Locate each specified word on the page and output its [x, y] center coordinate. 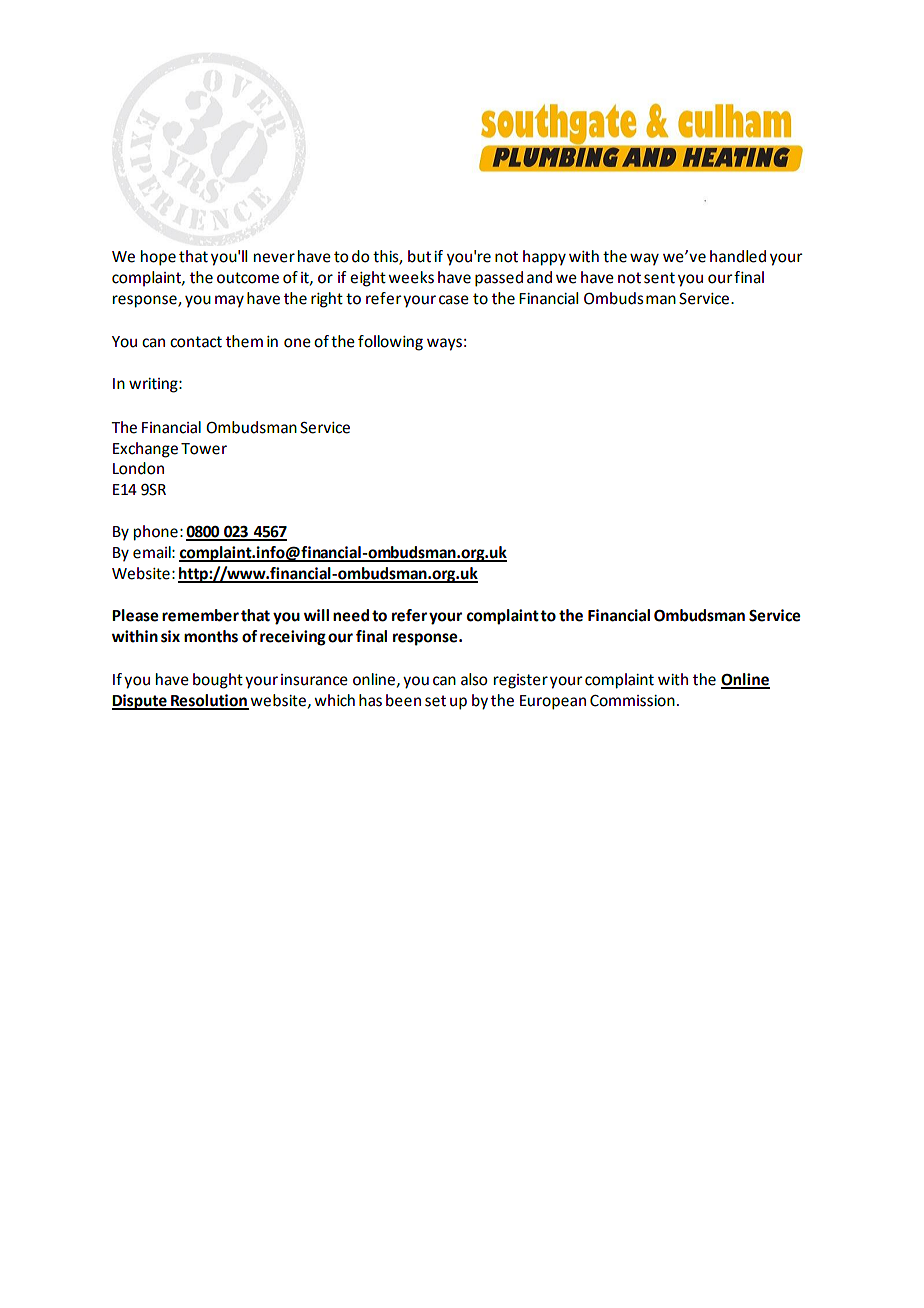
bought [218, 681]
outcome [248, 278]
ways [444, 344]
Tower [204, 449]
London [138, 468]
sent [659, 278]
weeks [411, 277]
